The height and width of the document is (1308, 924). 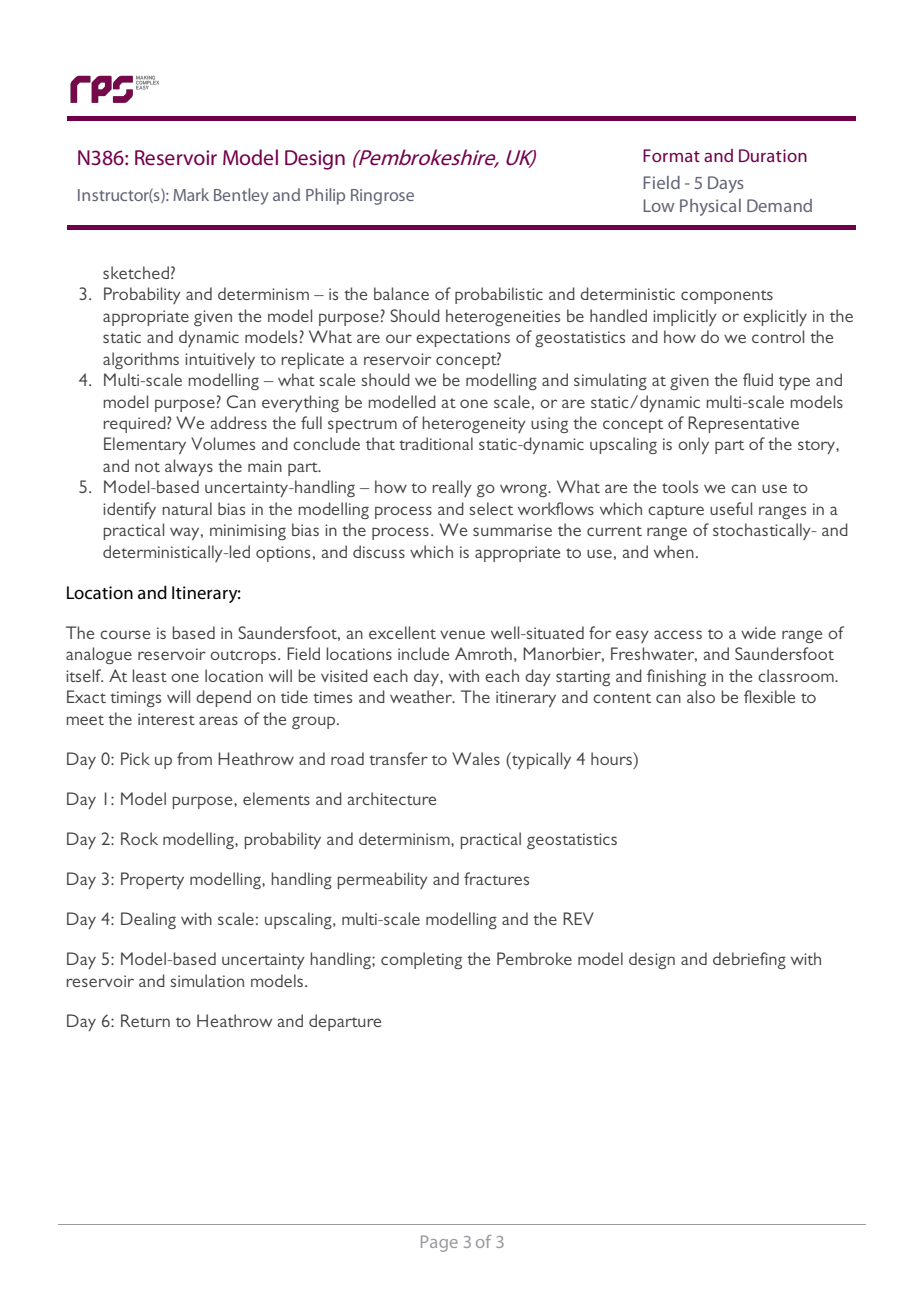 I want to click on debriefing, so click(x=749, y=960).
